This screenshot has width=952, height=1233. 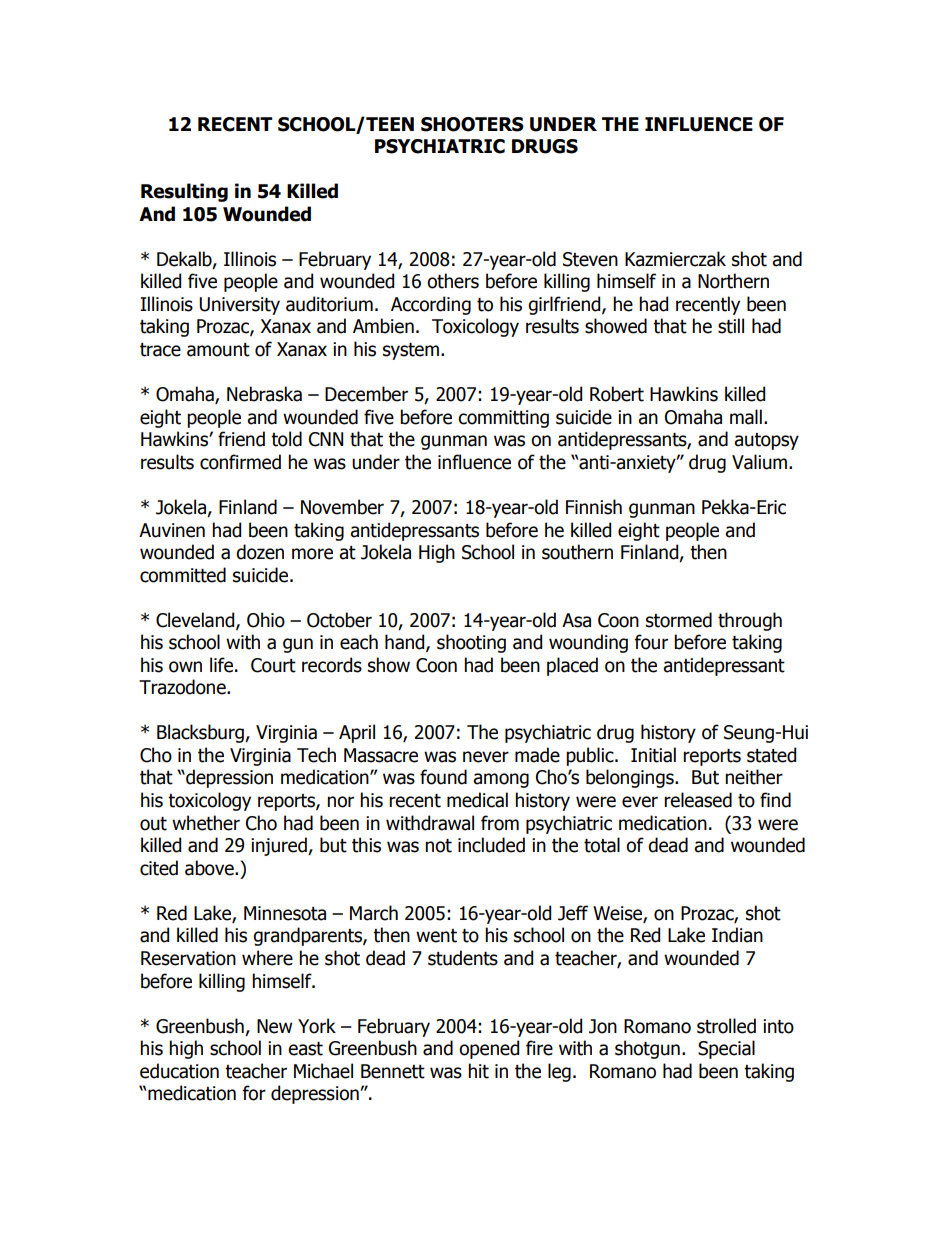 What do you see at coordinates (206, 823) in the screenshot?
I see `whether` at bounding box center [206, 823].
